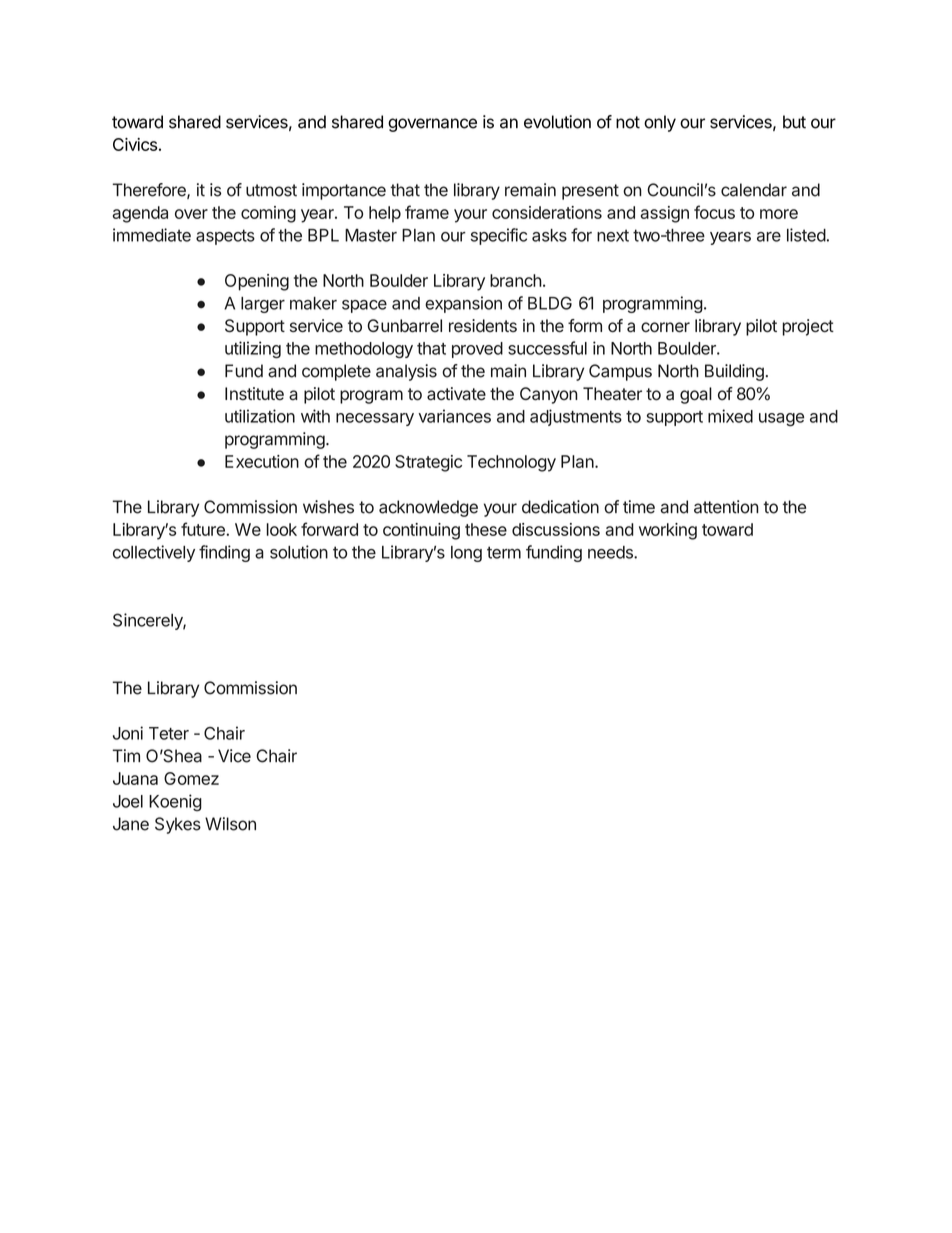 The image size is (952, 1233). I want to click on Wilson, so click(230, 824).
